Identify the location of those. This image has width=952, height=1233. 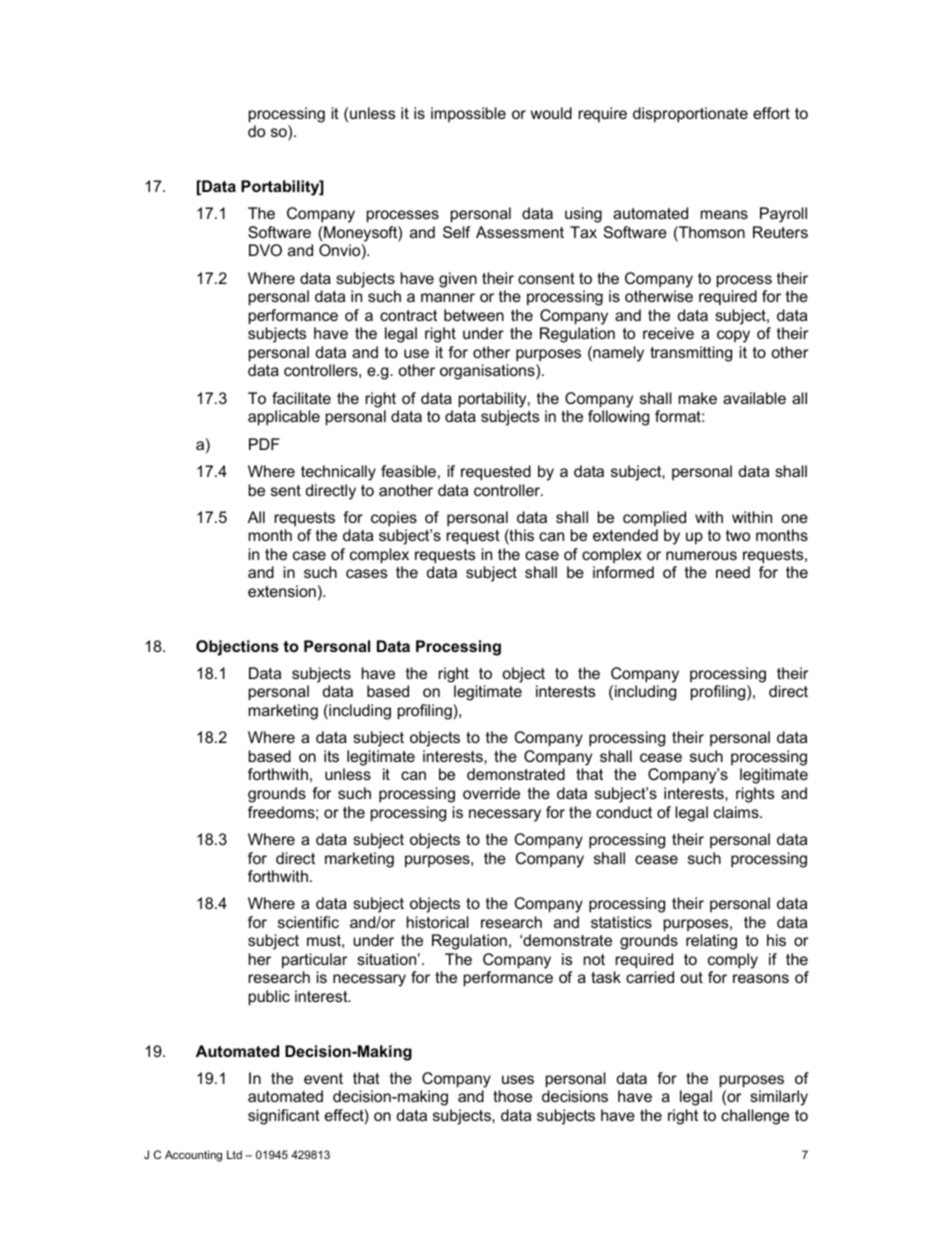
(512, 1096).
